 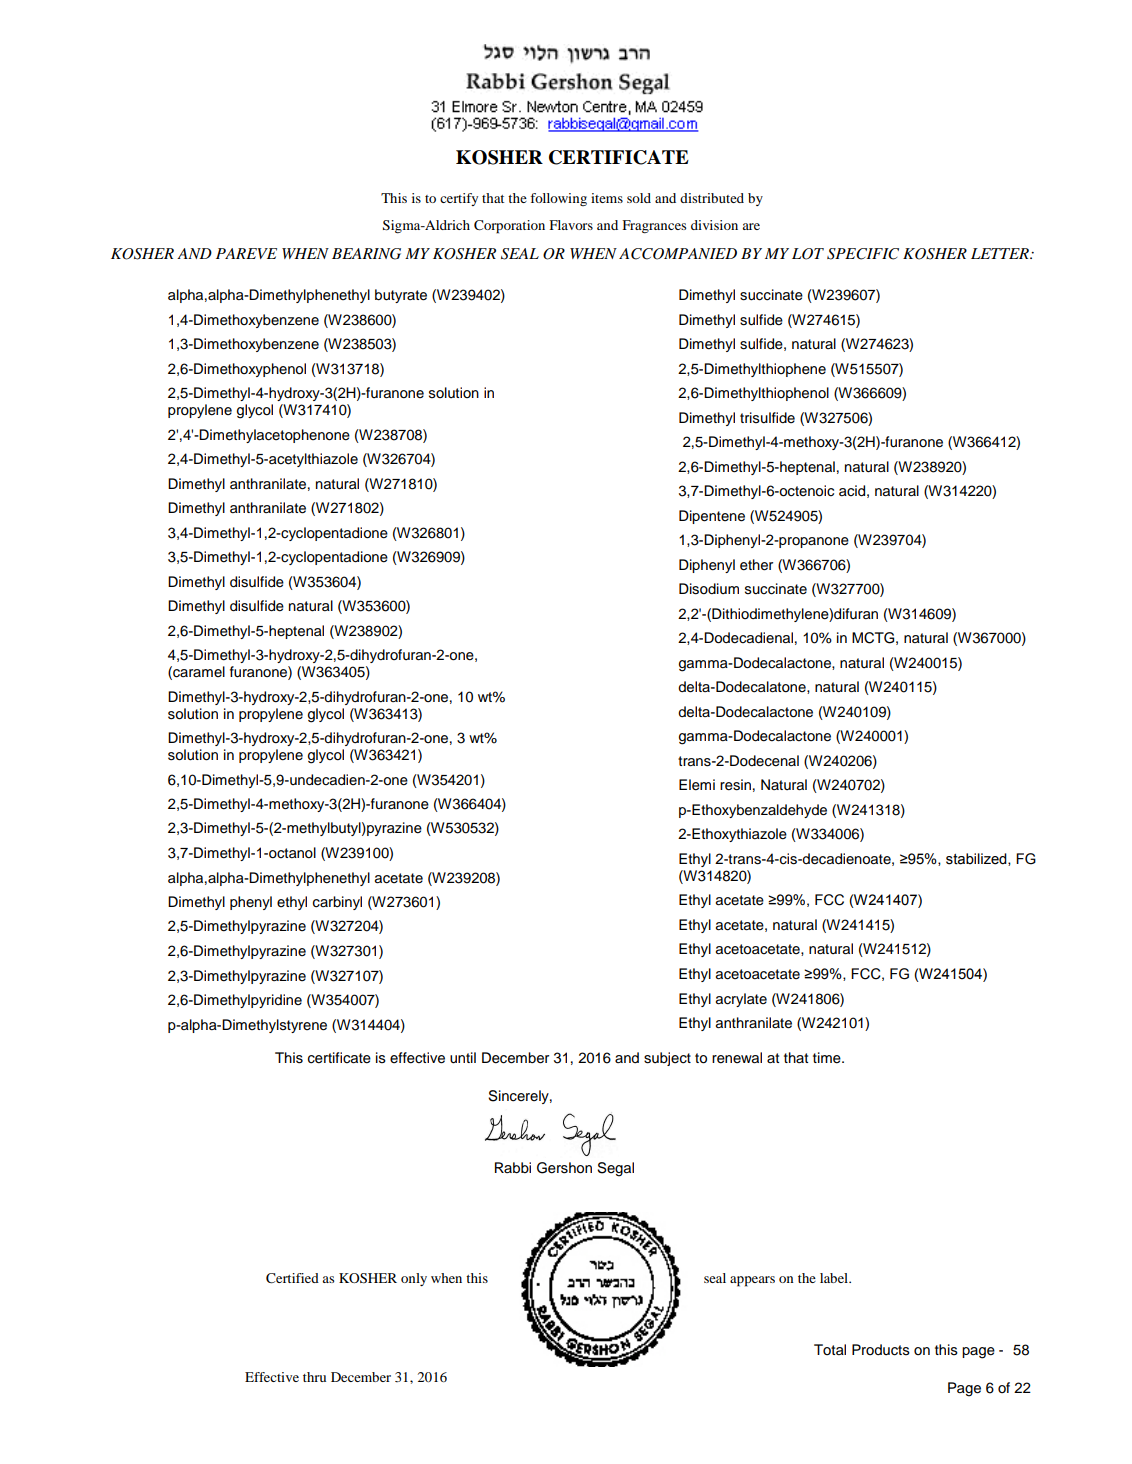 What do you see at coordinates (654, 226) in the image?
I see `Fragrances` at bounding box center [654, 226].
